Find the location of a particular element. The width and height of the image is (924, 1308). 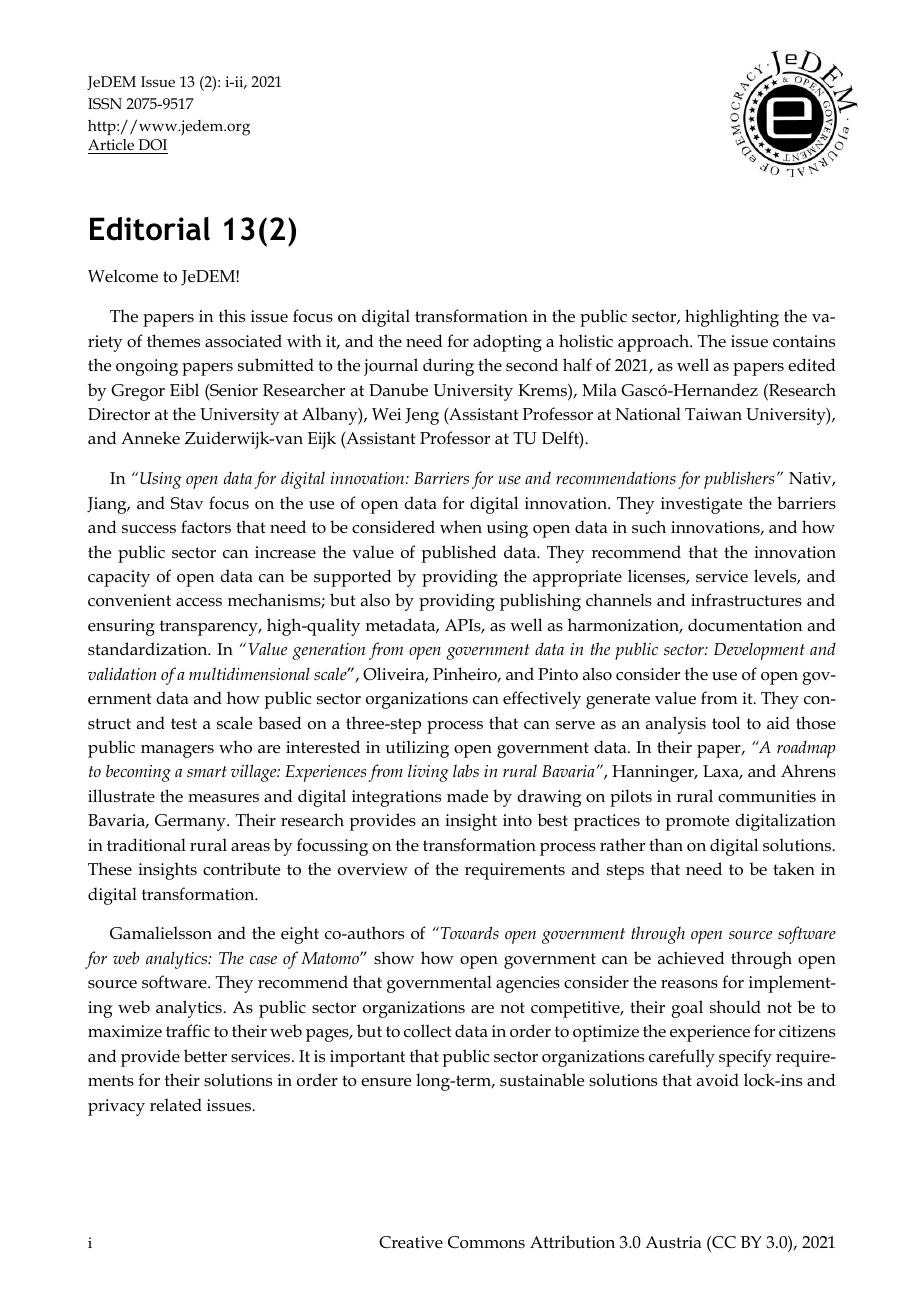

related is located at coordinates (176, 1105).
